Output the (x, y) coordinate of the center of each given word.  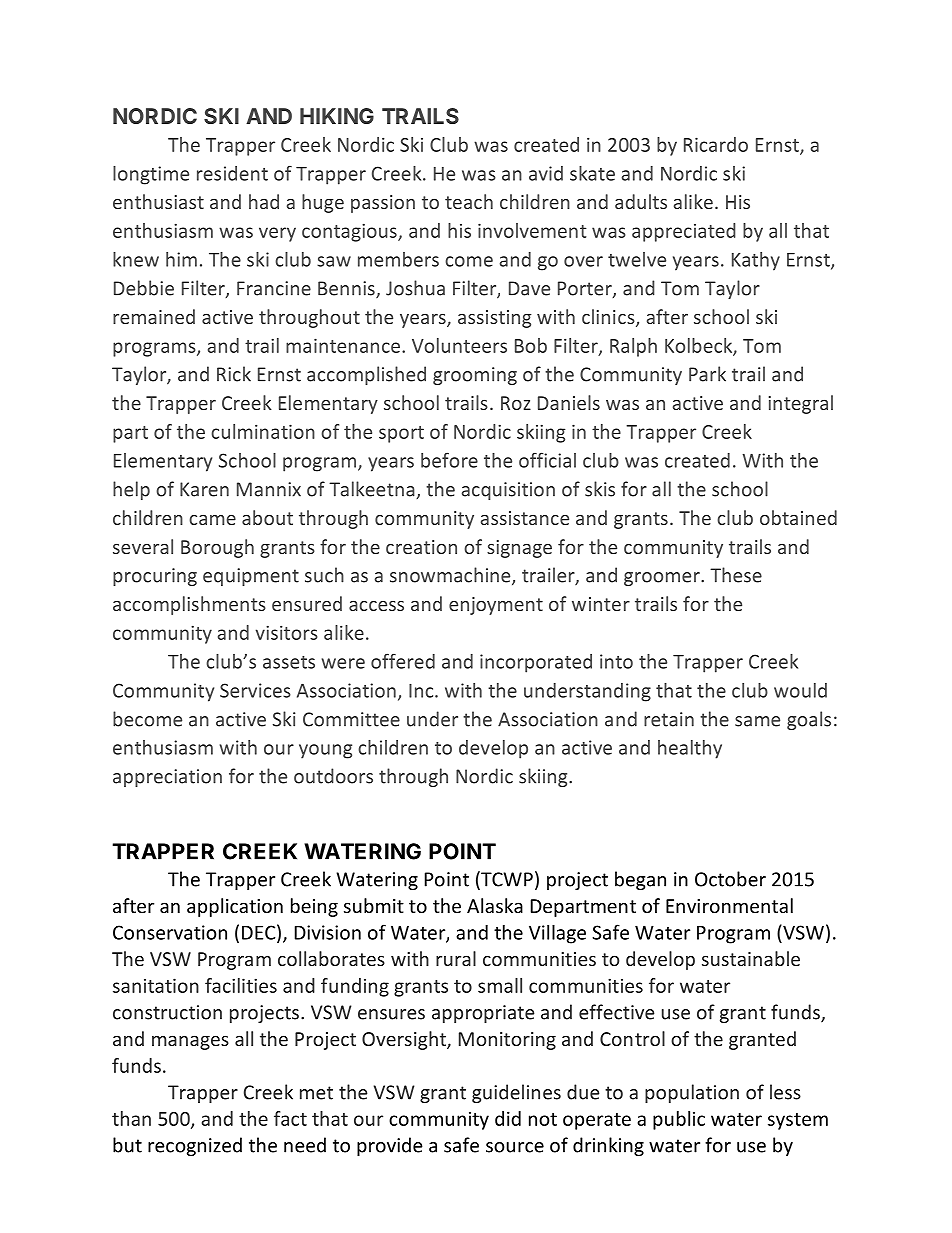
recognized (195, 1146)
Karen (204, 489)
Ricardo (716, 144)
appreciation (167, 778)
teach (469, 201)
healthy (690, 749)
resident (232, 173)
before (449, 460)
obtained (798, 517)
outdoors (333, 776)
